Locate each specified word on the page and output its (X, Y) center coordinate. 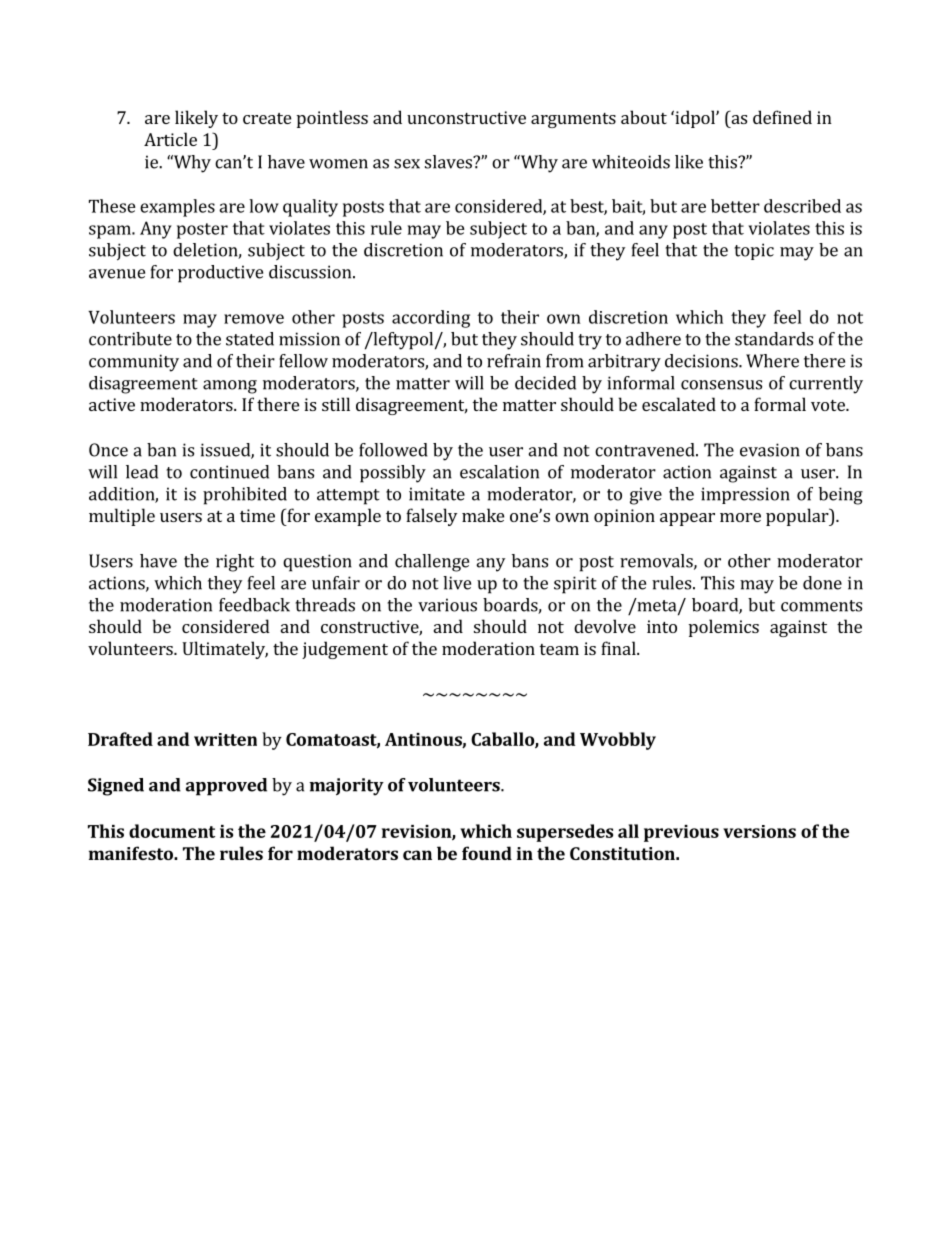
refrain (514, 361)
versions (759, 831)
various (447, 605)
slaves (449, 162)
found (487, 853)
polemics (724, 628)
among (230, 387)
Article (170, 139)
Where (772, 361)
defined (782, 117)
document (172, 831)
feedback (254, 605)
